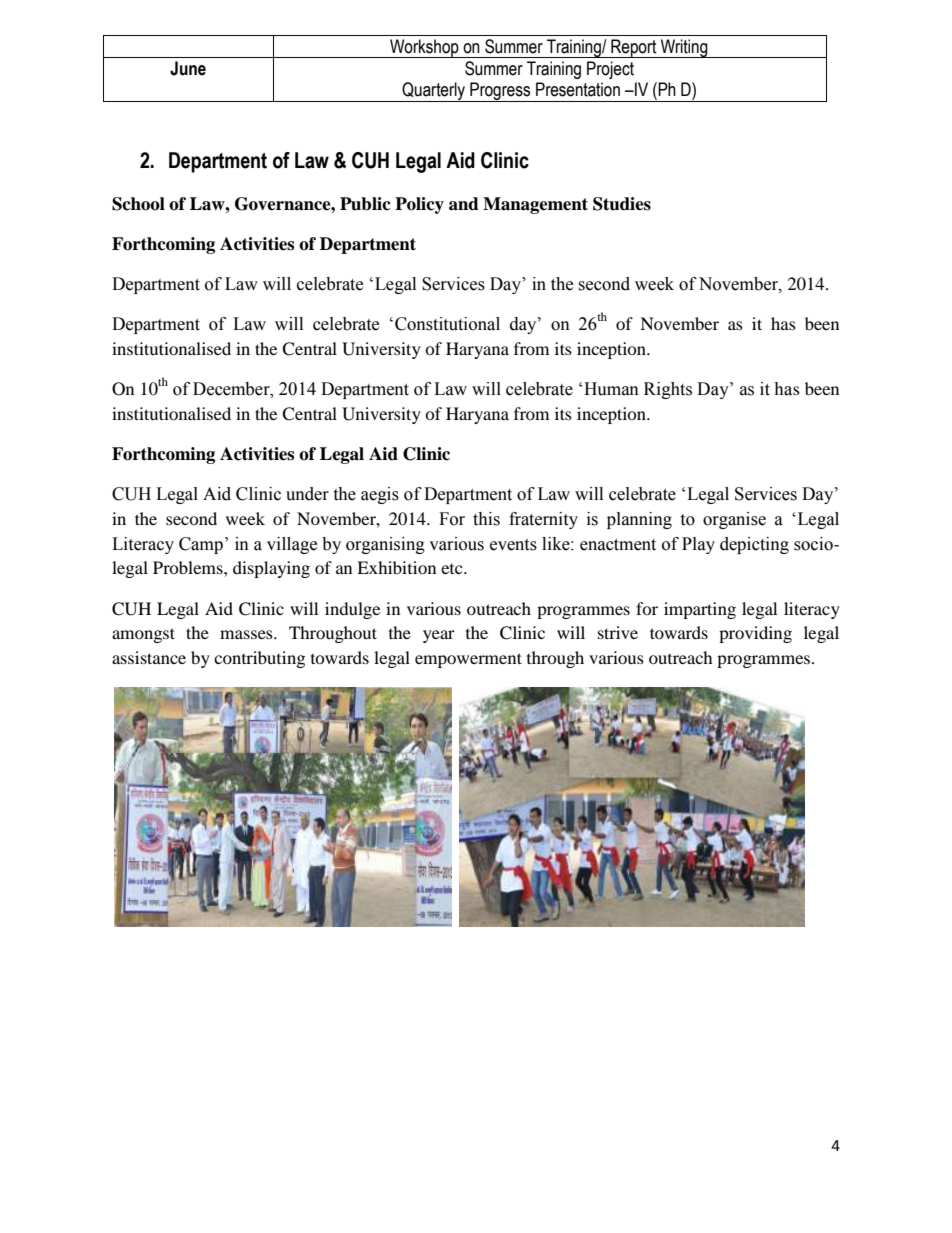  Describe the element at coordinates (611, 389) in the page. I see `Human` at that location.
